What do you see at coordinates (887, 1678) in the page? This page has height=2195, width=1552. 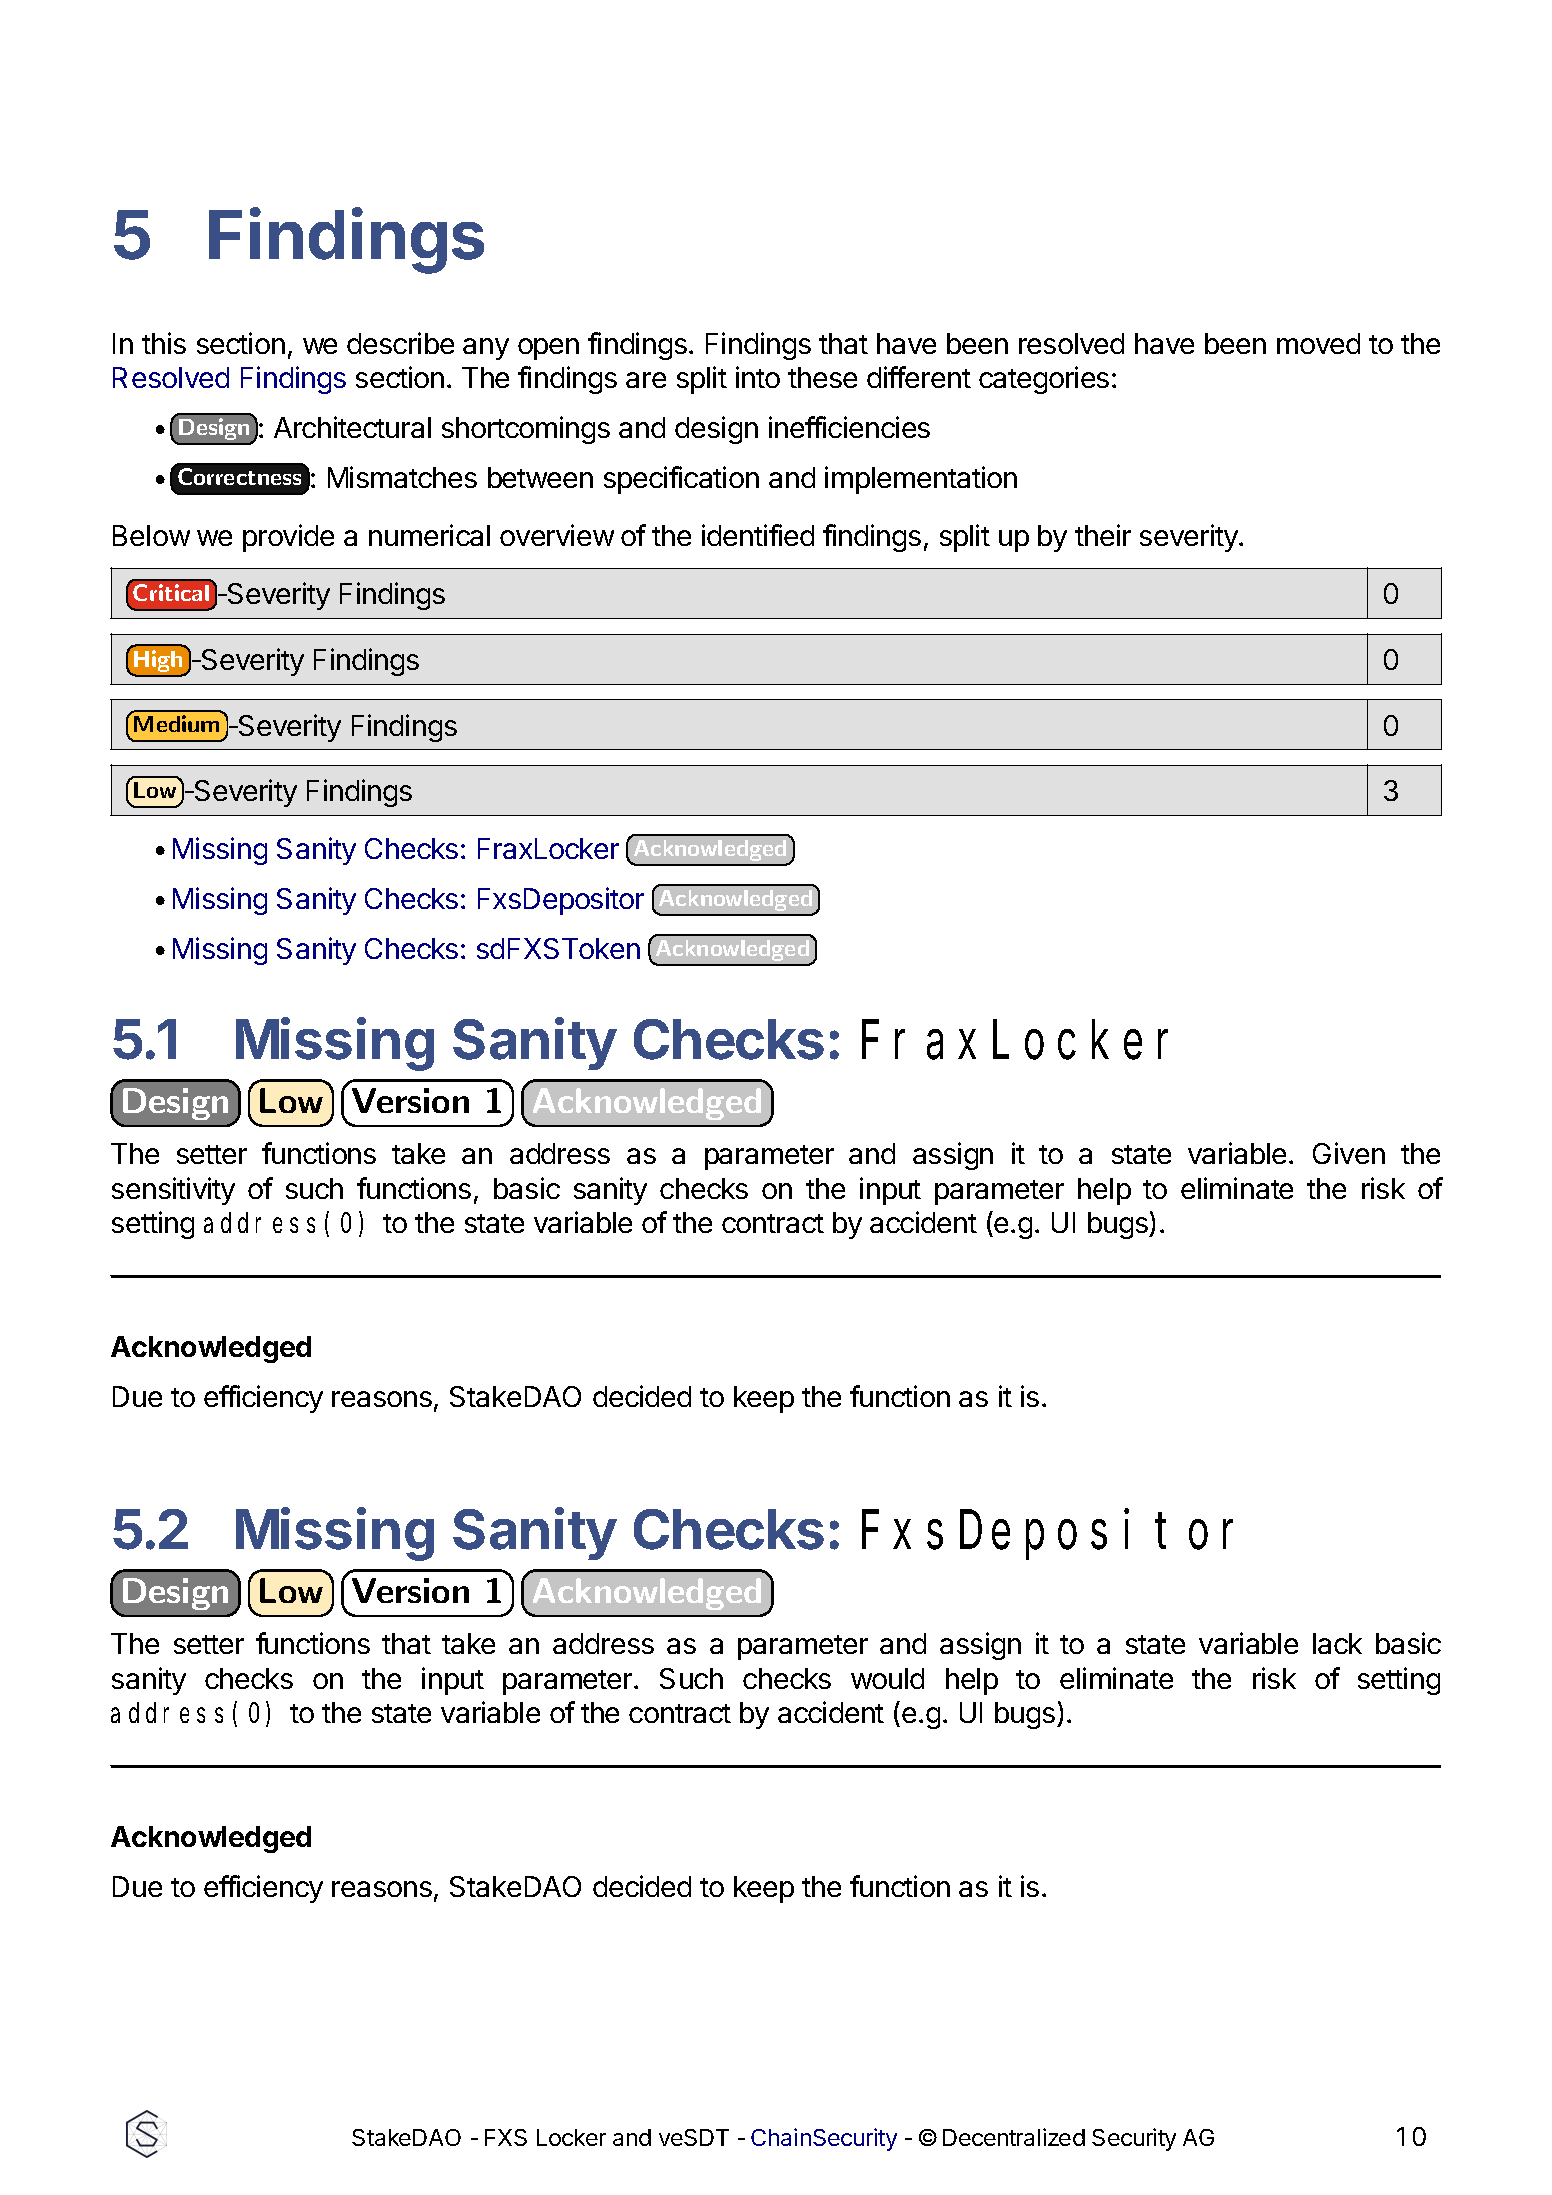 I see `would` at bounding box center [887, 1678].
